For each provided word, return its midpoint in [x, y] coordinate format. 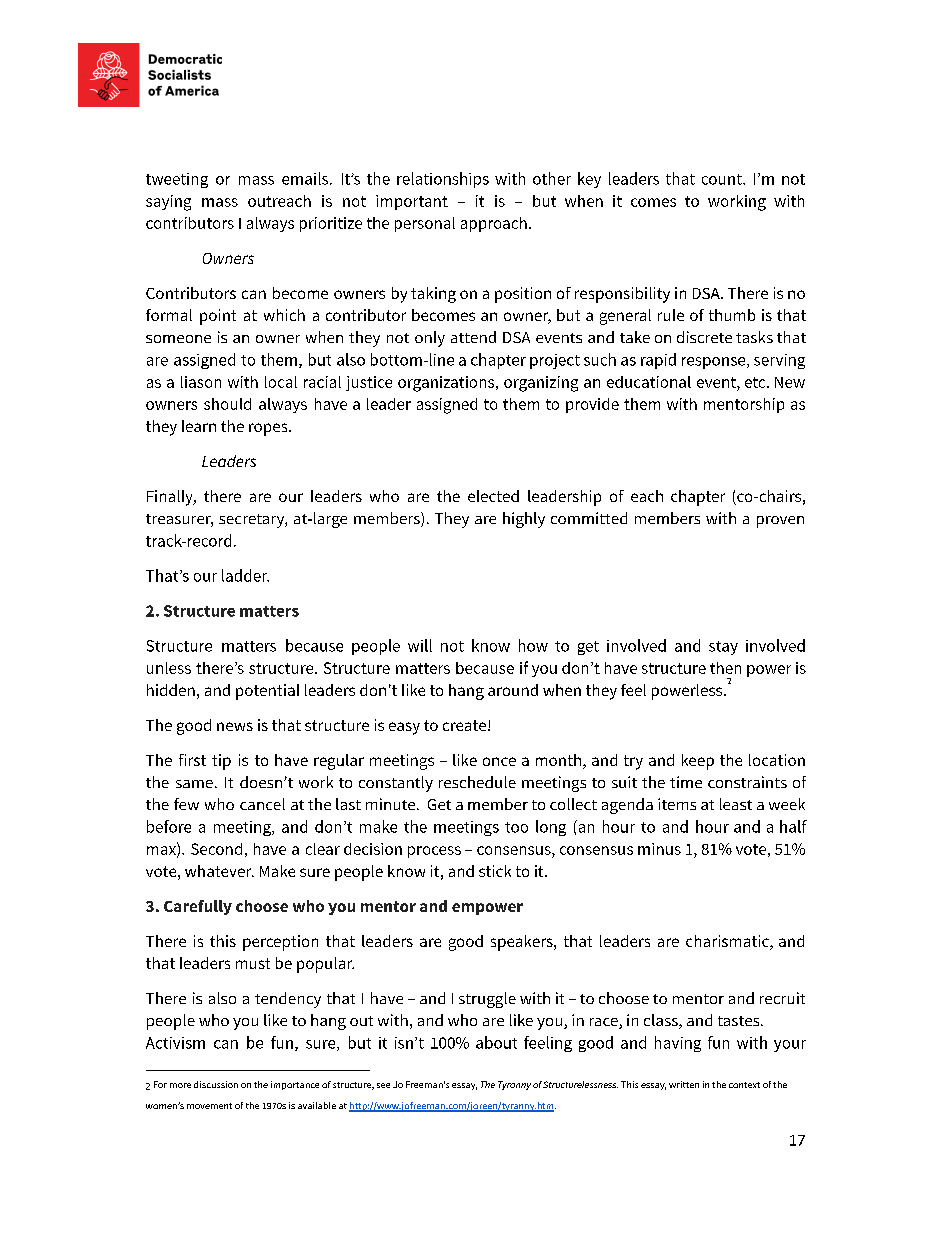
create [466, 725]
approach [494, 224]
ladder [245, 575]
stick [495, 871]
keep [698, 762]
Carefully [198, 907]
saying [168, 203]
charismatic [728, 942]
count [723, 179]
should [227, 404]
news [235, 726]
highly [524, 520]
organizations [447, 384]
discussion [216, 1084]
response [715, 363]
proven [780, 522]
